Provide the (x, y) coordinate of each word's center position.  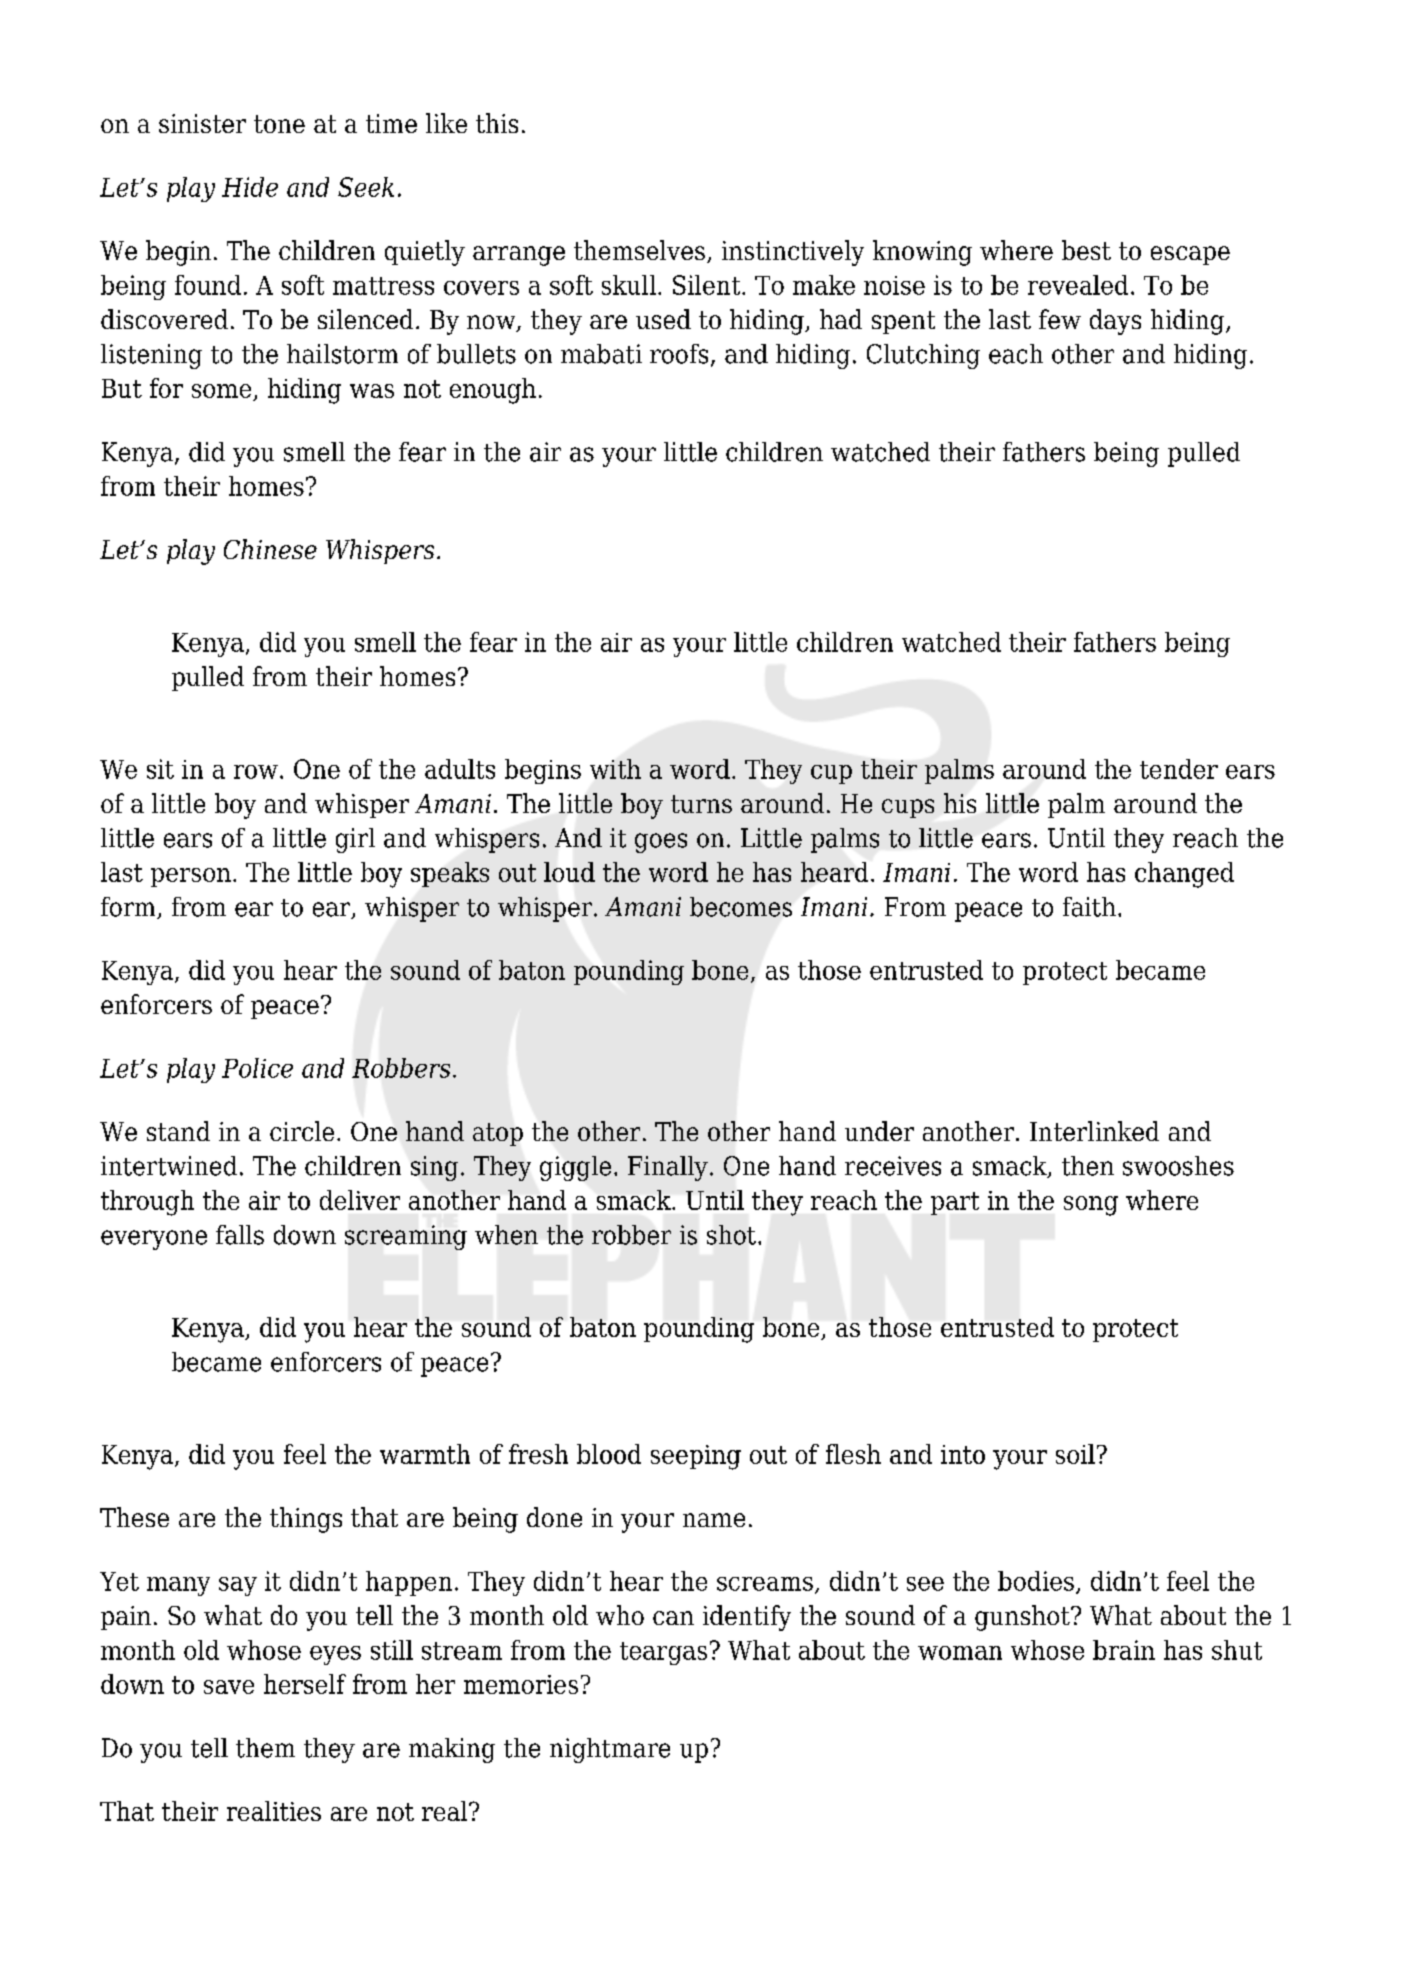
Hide (250, 187)
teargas (663, 1653)
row (256, 772)
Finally (668, 1168)
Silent (708, 285)
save (229, 1687)
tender (1179, 769)
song (1091, 1206)
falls (240, 1235)
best (1086, 250)
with (615, 769)
